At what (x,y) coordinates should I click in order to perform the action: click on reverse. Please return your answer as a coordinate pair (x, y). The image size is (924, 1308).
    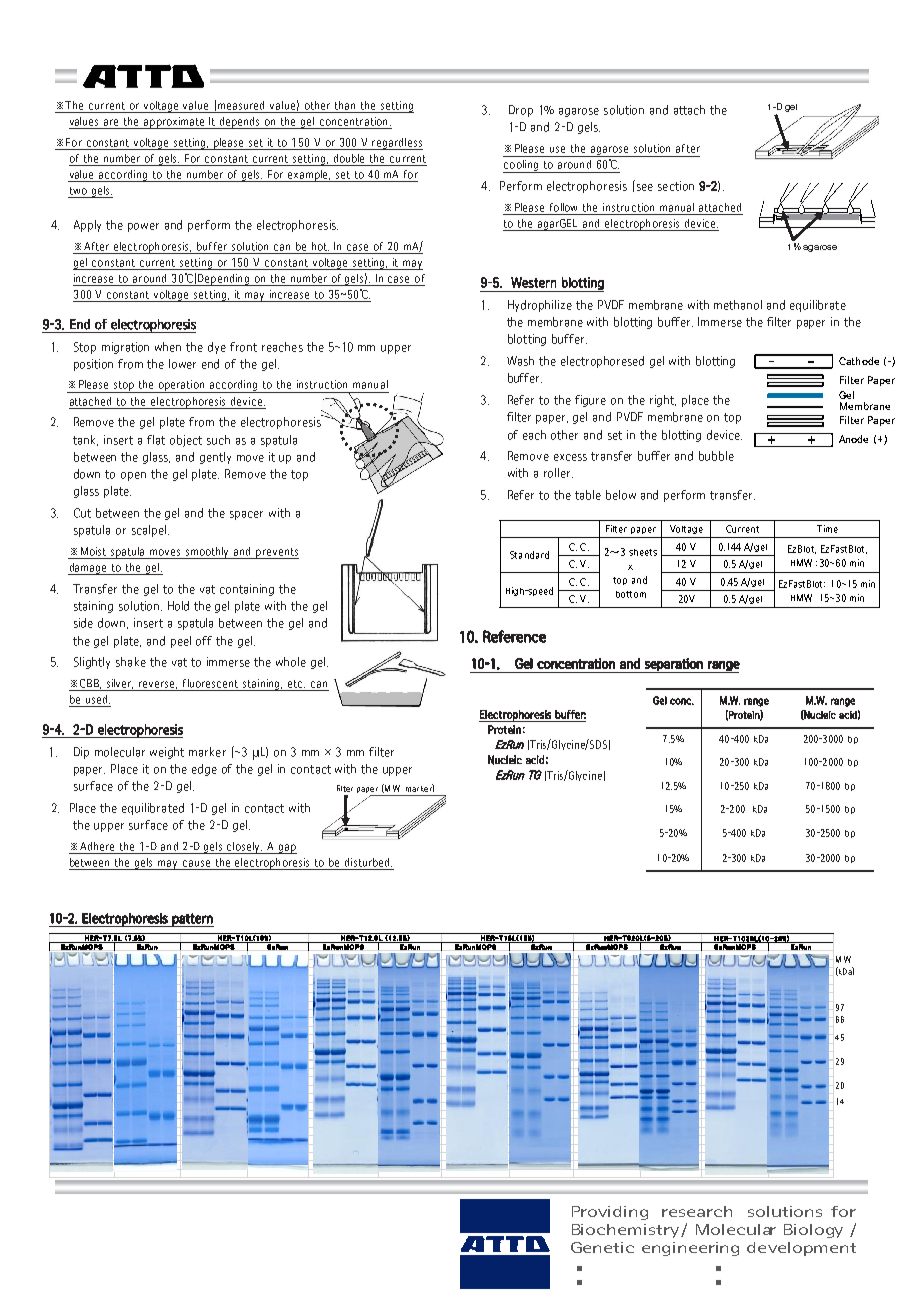
    Looking at the image, I should click on (158, 685).
